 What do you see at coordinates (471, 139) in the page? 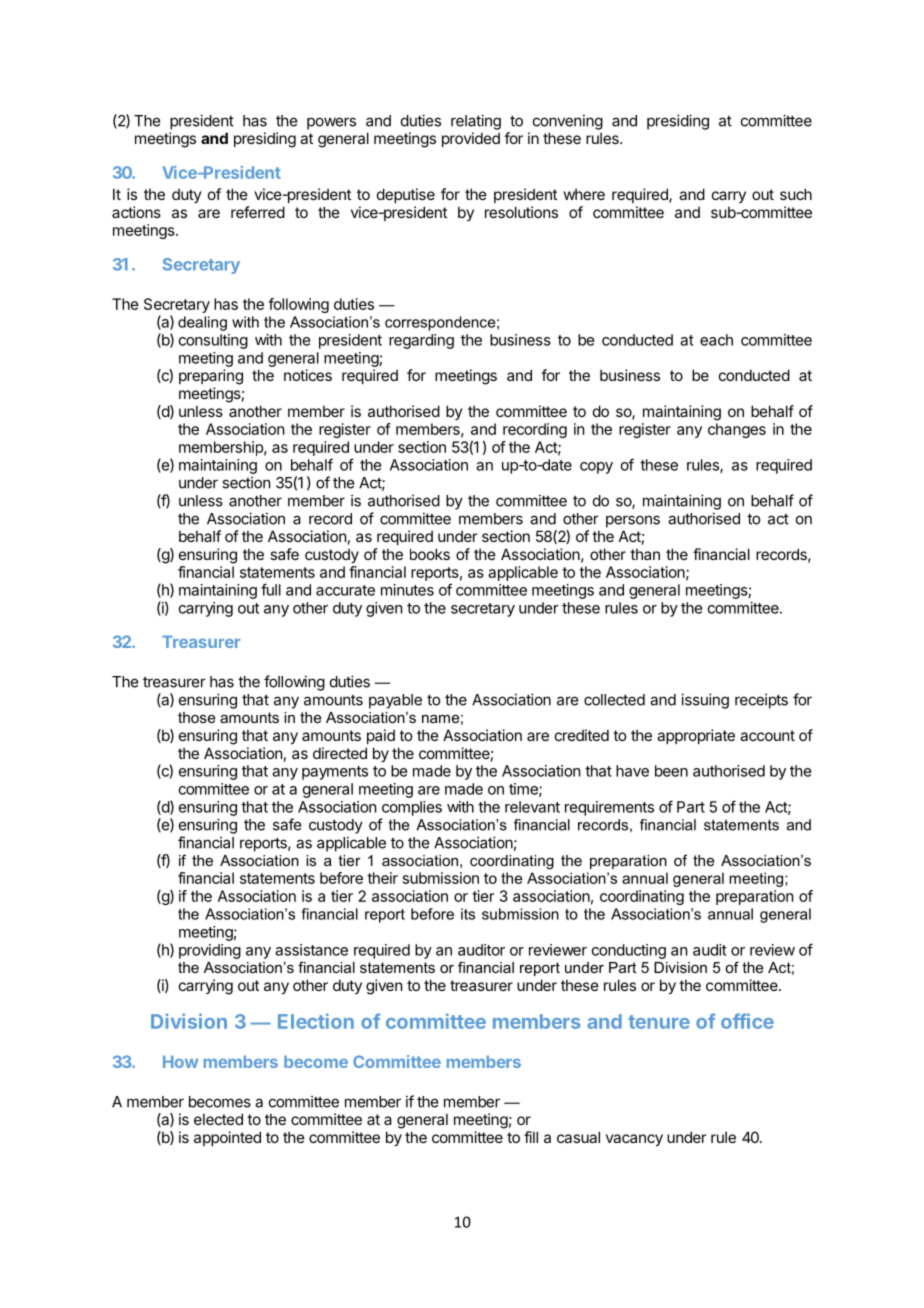
I see `provided` at bounding box center [471, 139].
